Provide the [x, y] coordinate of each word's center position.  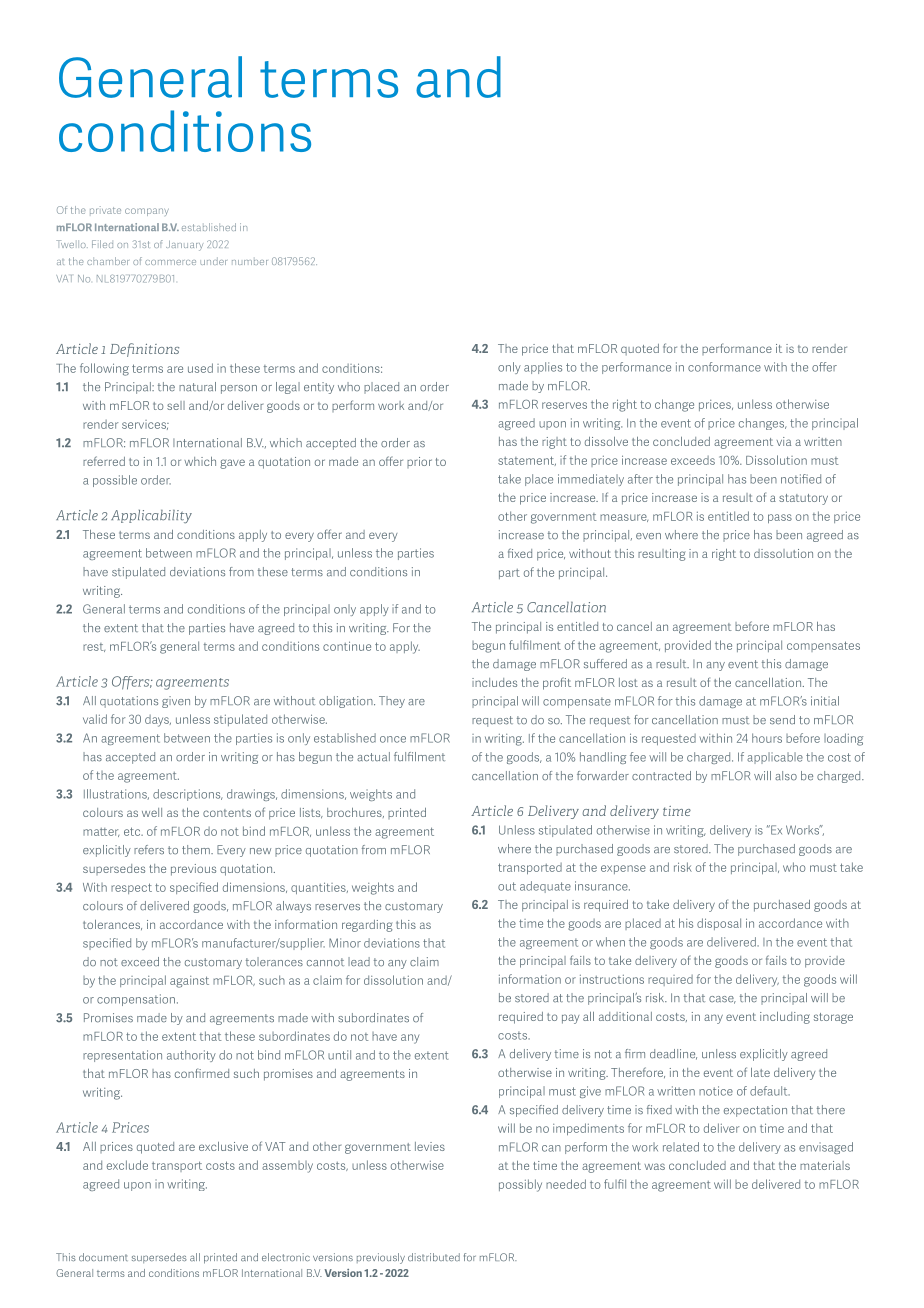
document [103, 1257]
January [184, 246]
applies [543, 368]
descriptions [188, 795]
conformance [724, 367]
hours [767, 738]
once [393, 739]
